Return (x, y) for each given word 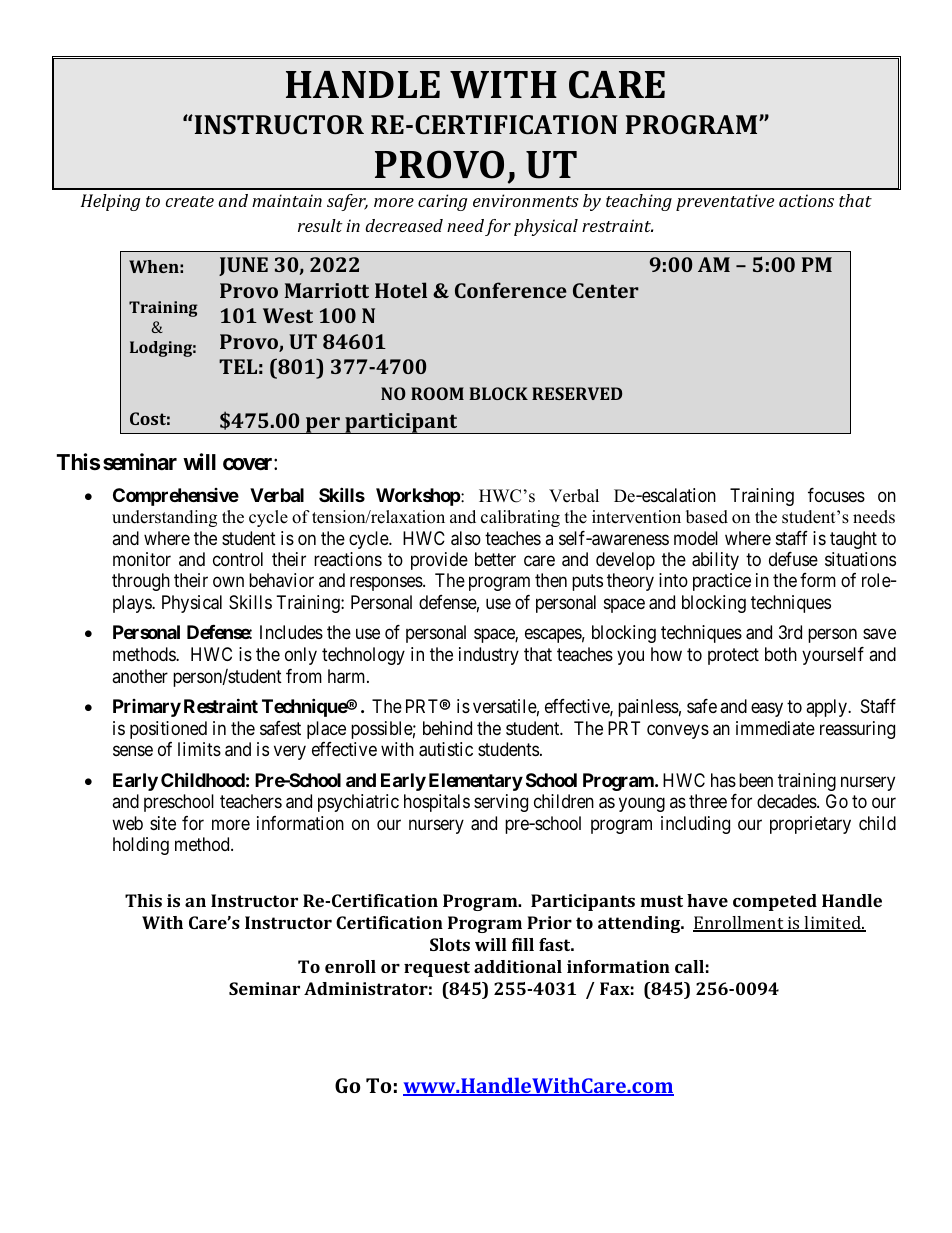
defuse (793, 559)
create (190, 201)
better (495, 559)
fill (523, 944)
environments (526, 200)
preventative (725, 202)
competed (775, 902)
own (228, 582)
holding (141, 846)
